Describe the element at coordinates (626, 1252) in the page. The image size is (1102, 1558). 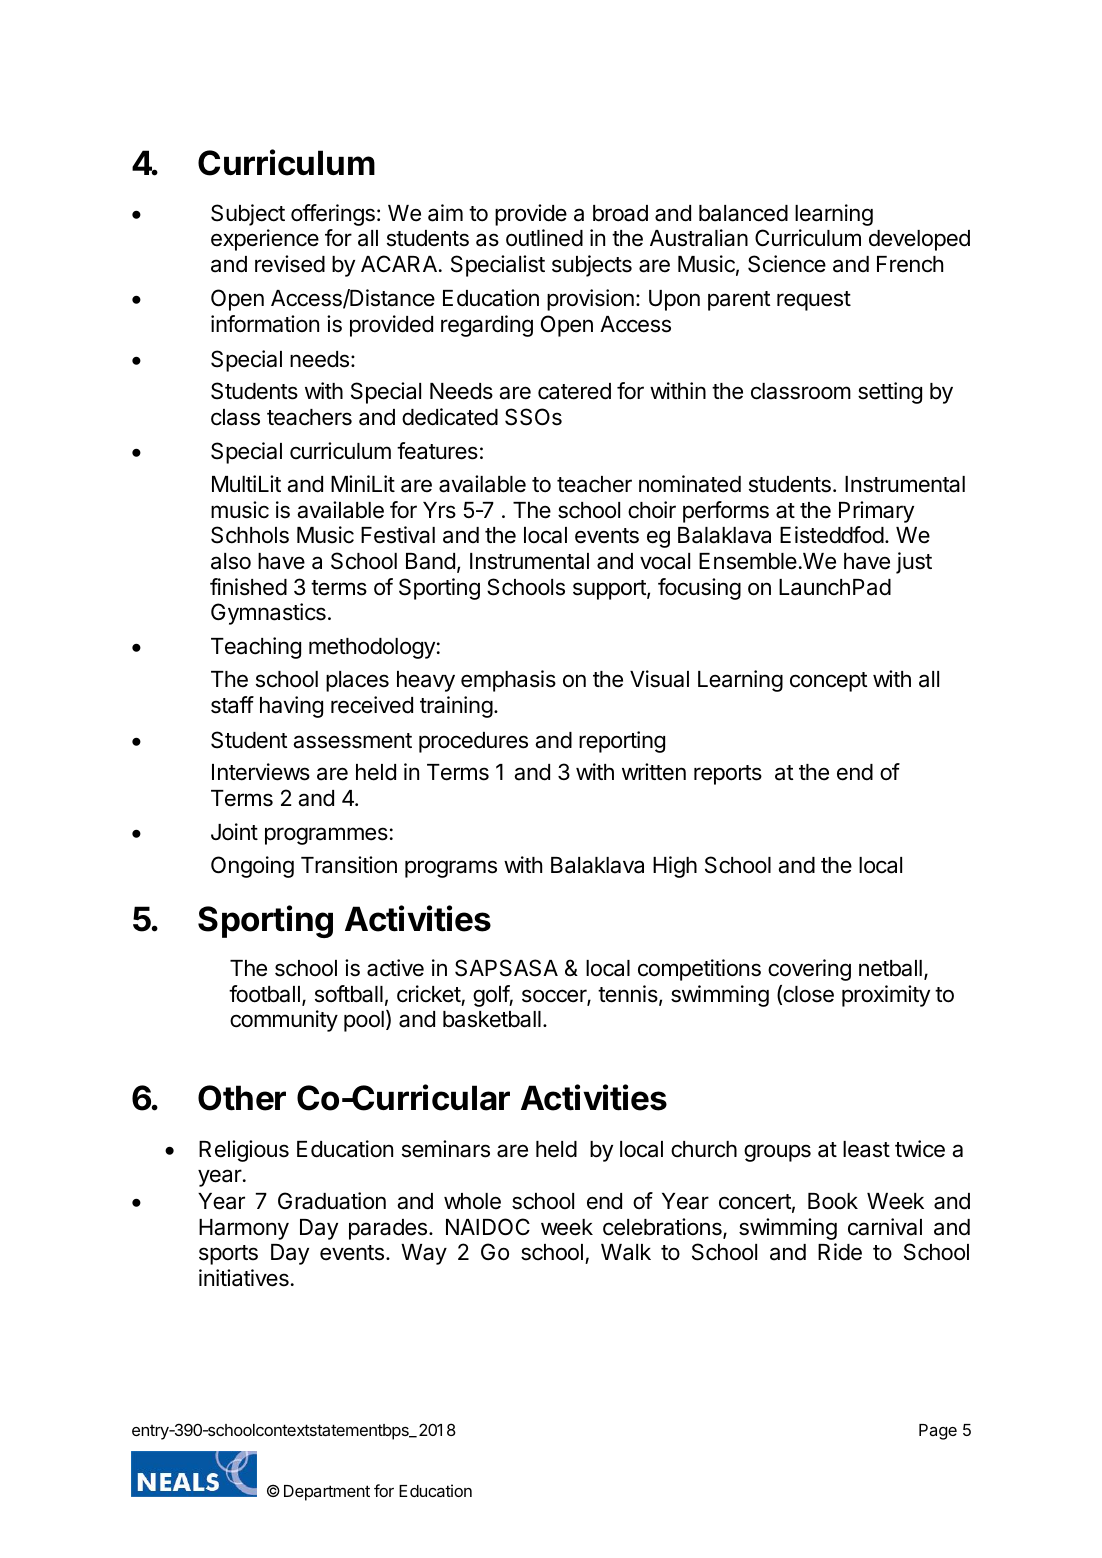
I see `Walk` at that location.
